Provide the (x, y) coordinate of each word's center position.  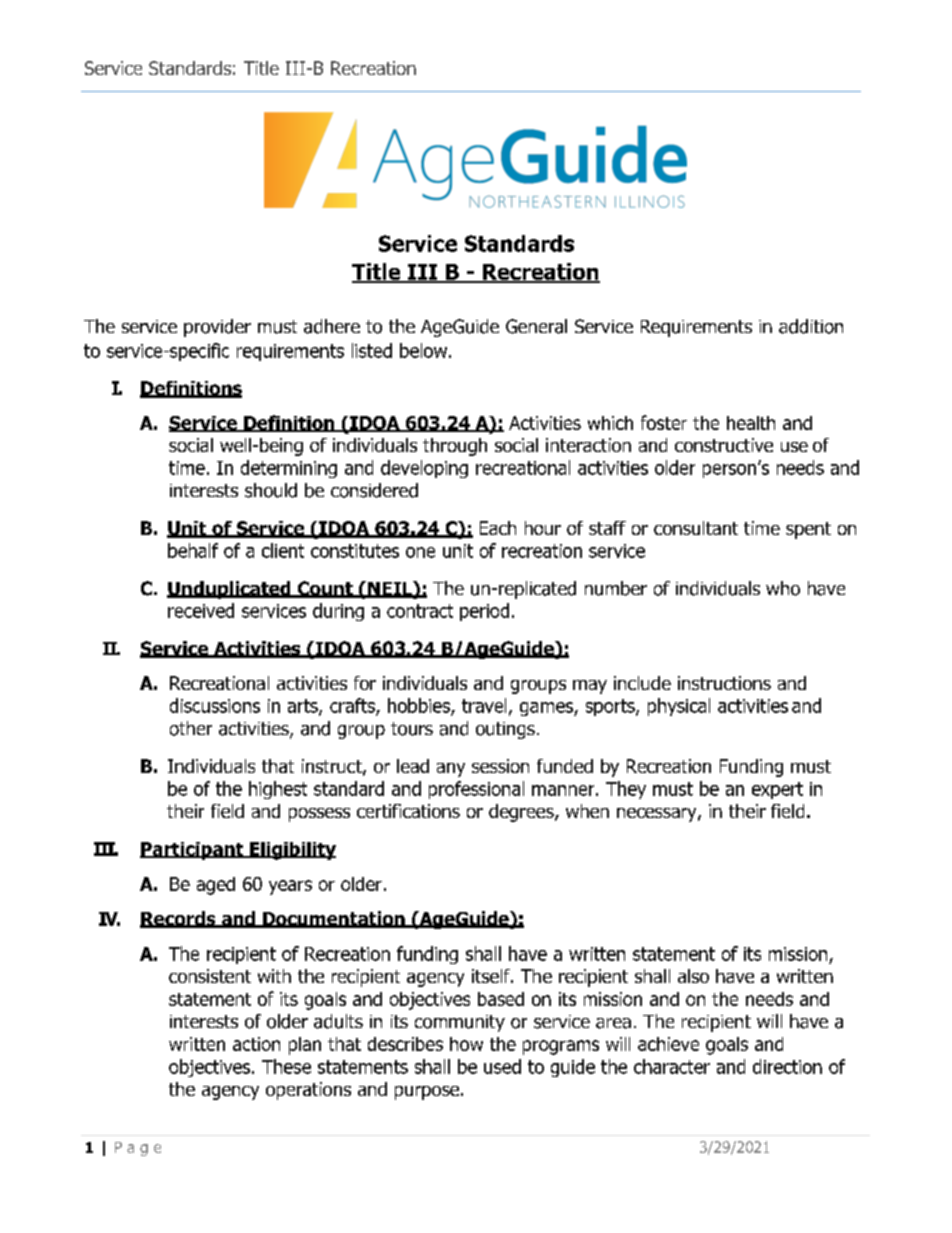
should (271, 490)
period (484, 612)
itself (492, 976)
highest (278, 790)
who (783, 588)
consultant (696, 528)
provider (217, 328)
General (536, 326)
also (693, 976)
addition (811, 326)
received (201, 610)
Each (498, 528)
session (500, 766)
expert (777, 790)
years (290, 887)
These (286, 1066)
